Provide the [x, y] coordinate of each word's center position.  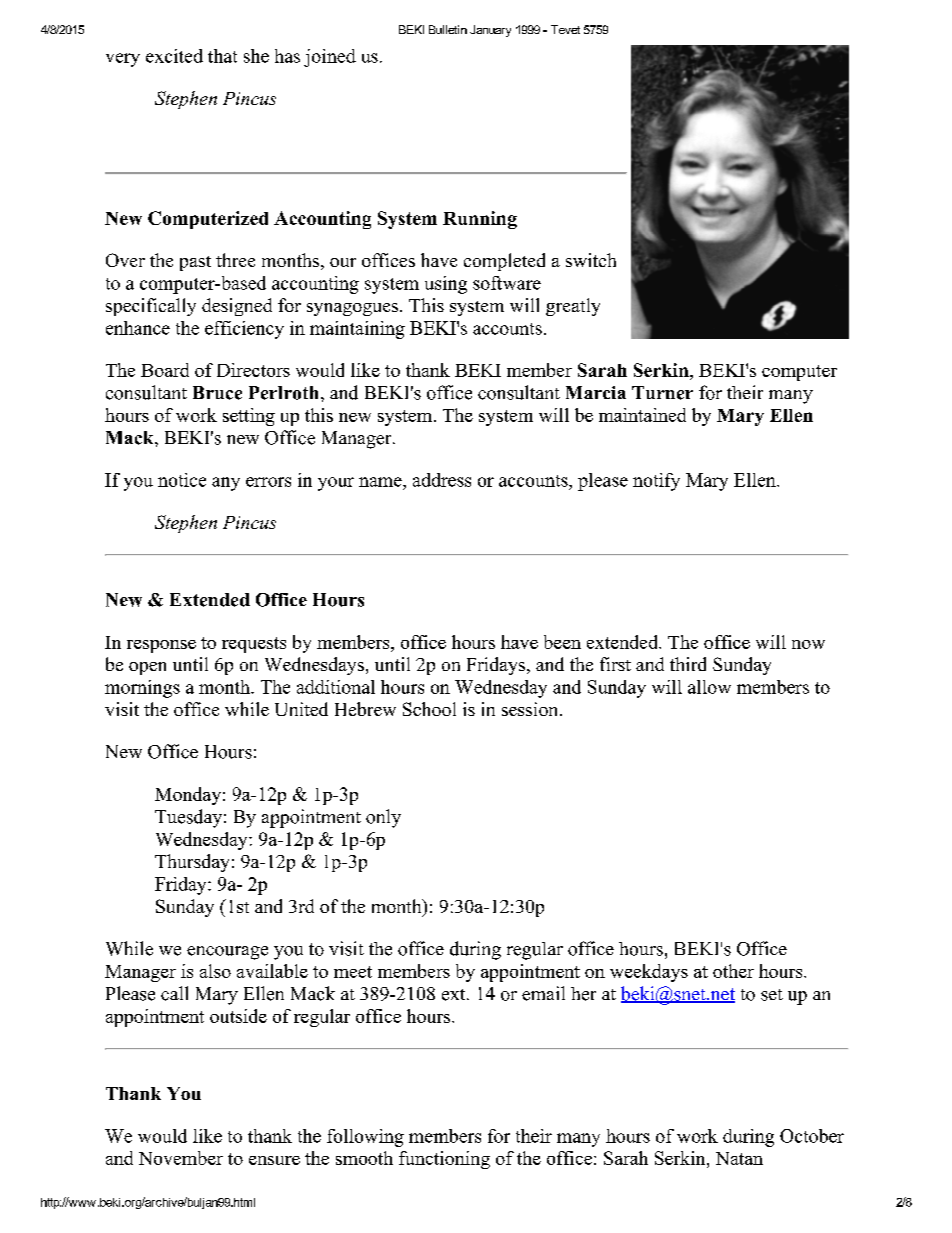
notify [656, 482]
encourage [227, 953]
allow [709, 687]
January [490, 31]
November [181, 1158]
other [733, 971]
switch [591, 260]
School [429, 709]
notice [182, 480]
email [543, 993]
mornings [142, 689]
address [442, 480]
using [446, 285]
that [222, 56]
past [195, 263]
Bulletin [448, 29]
